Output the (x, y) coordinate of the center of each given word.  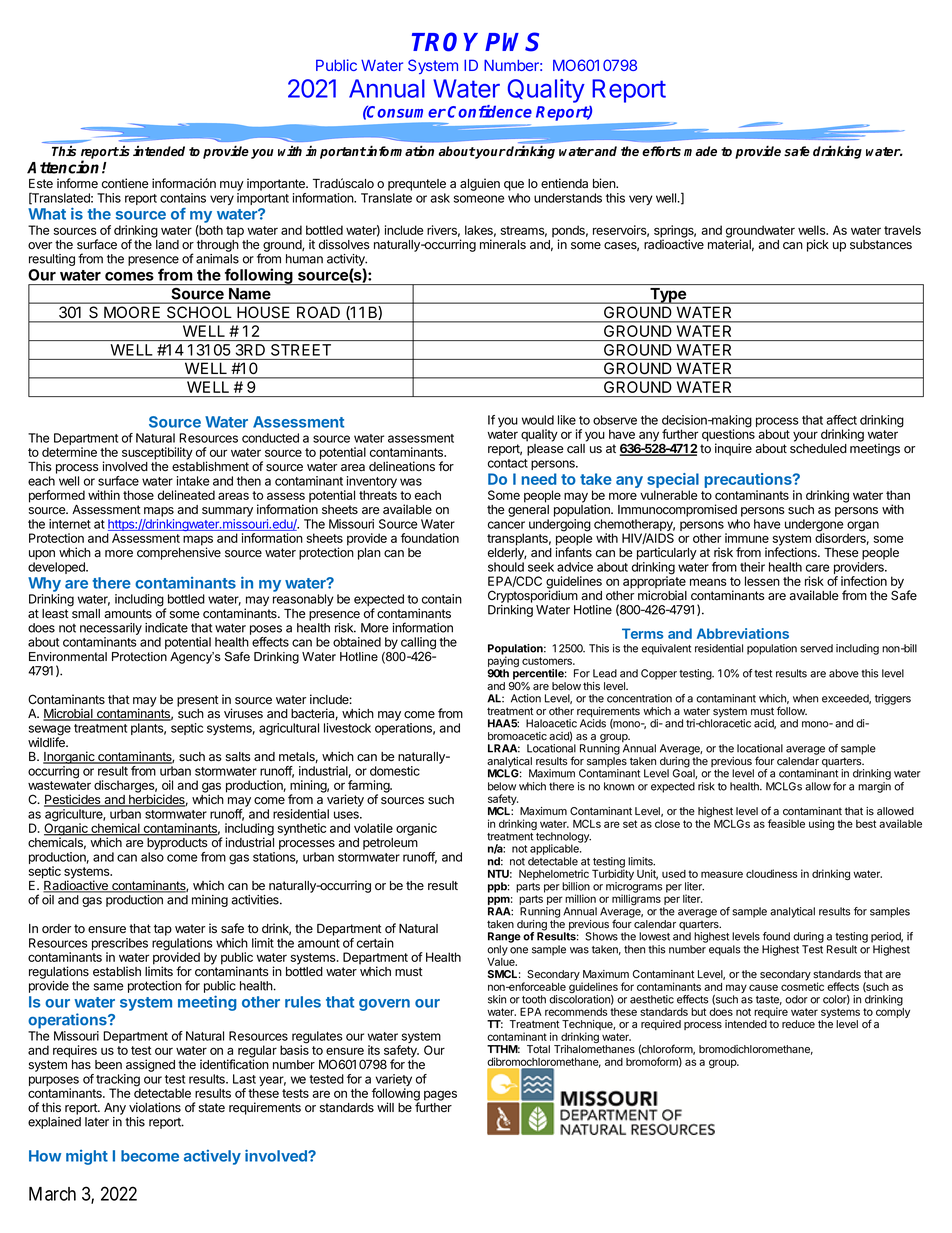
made (700, 151)
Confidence (490, 111)
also (152, 857)
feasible (786, 823)
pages (440, 1095)
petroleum (390, 844)
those (138, 495)
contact (508, 463)
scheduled (818, 449)
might (87, 1157)
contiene (125, 183)
